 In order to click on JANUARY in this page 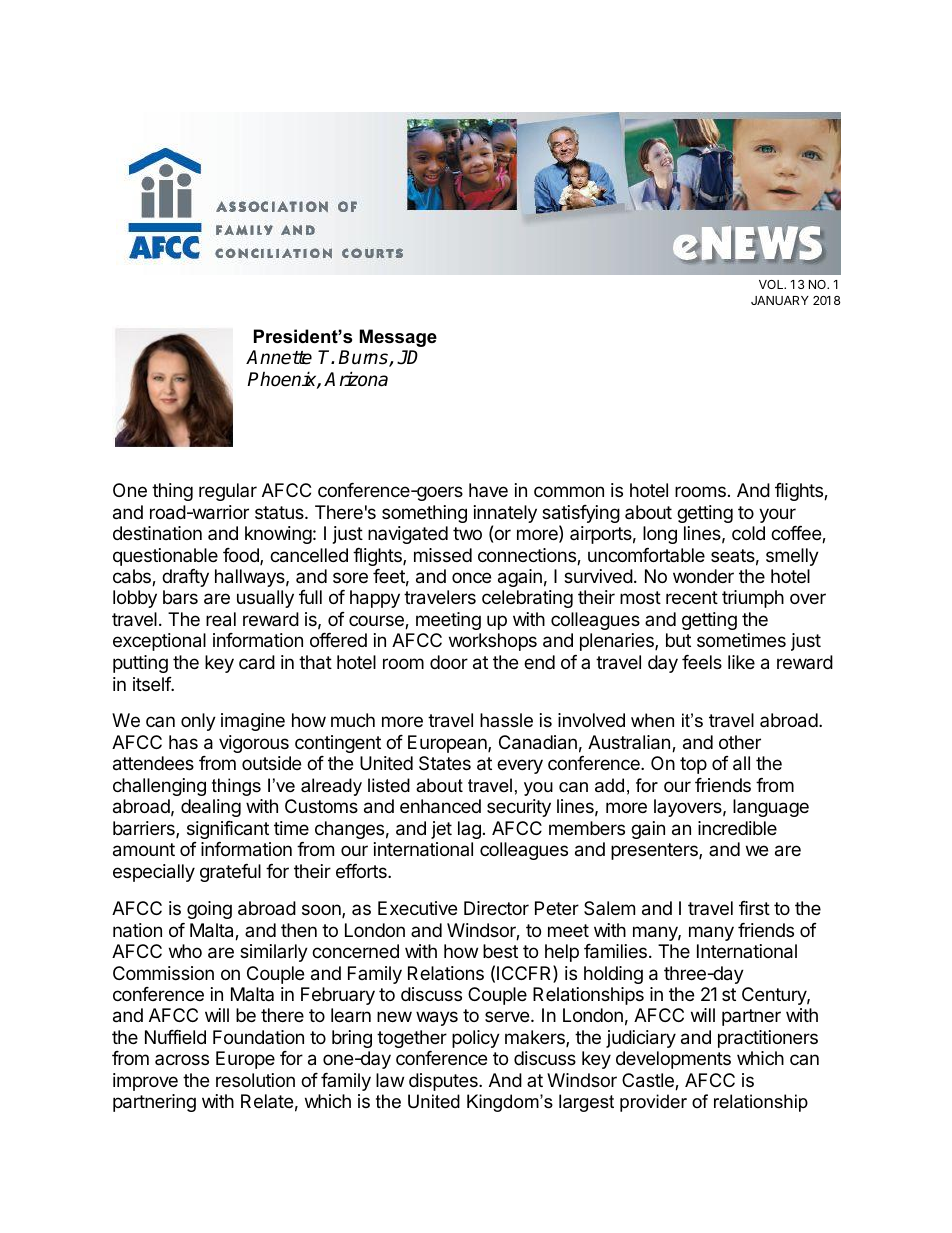, I will do `click(780, 300)`.
